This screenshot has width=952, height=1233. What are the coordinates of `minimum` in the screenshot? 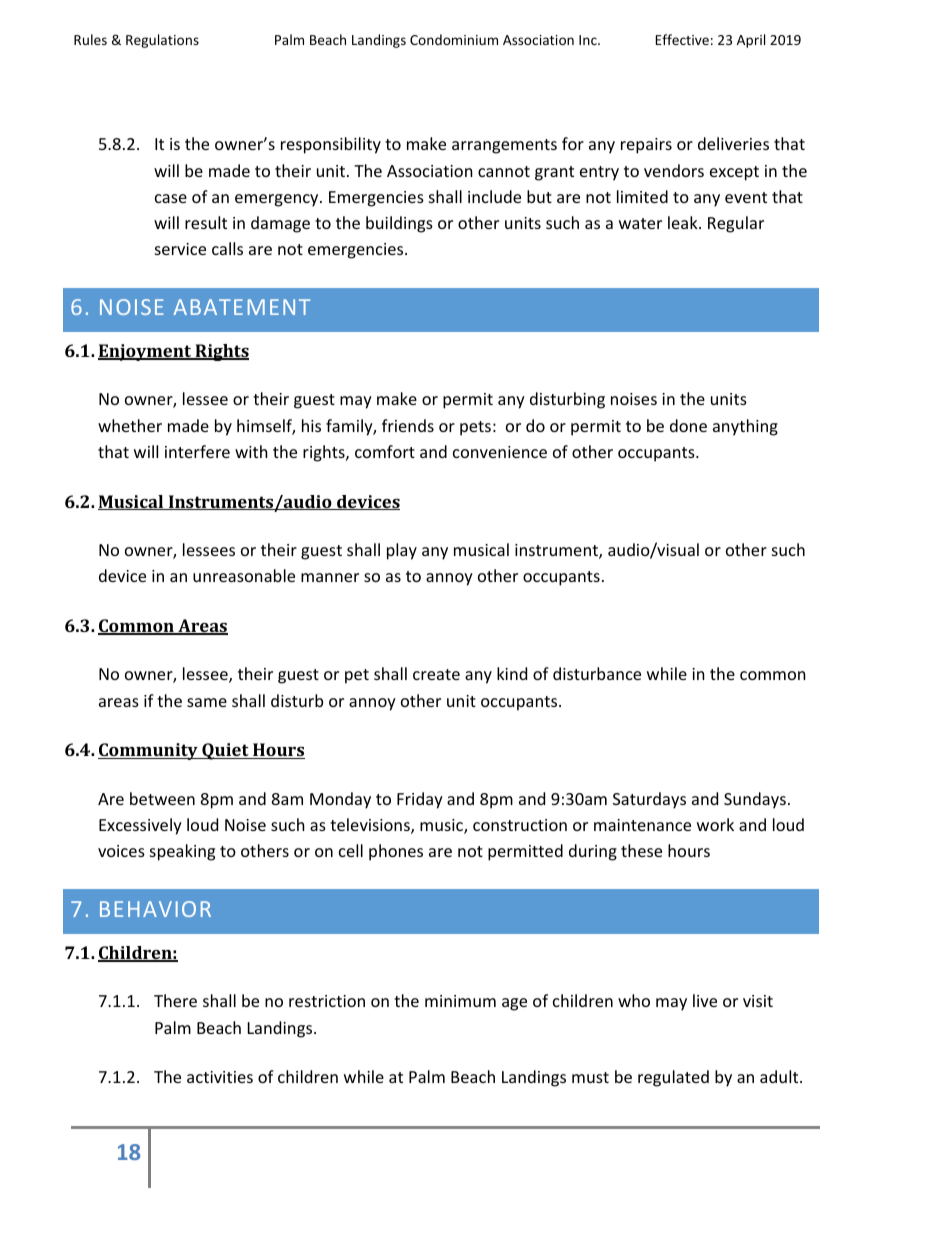 It's located at (460, 1001).
